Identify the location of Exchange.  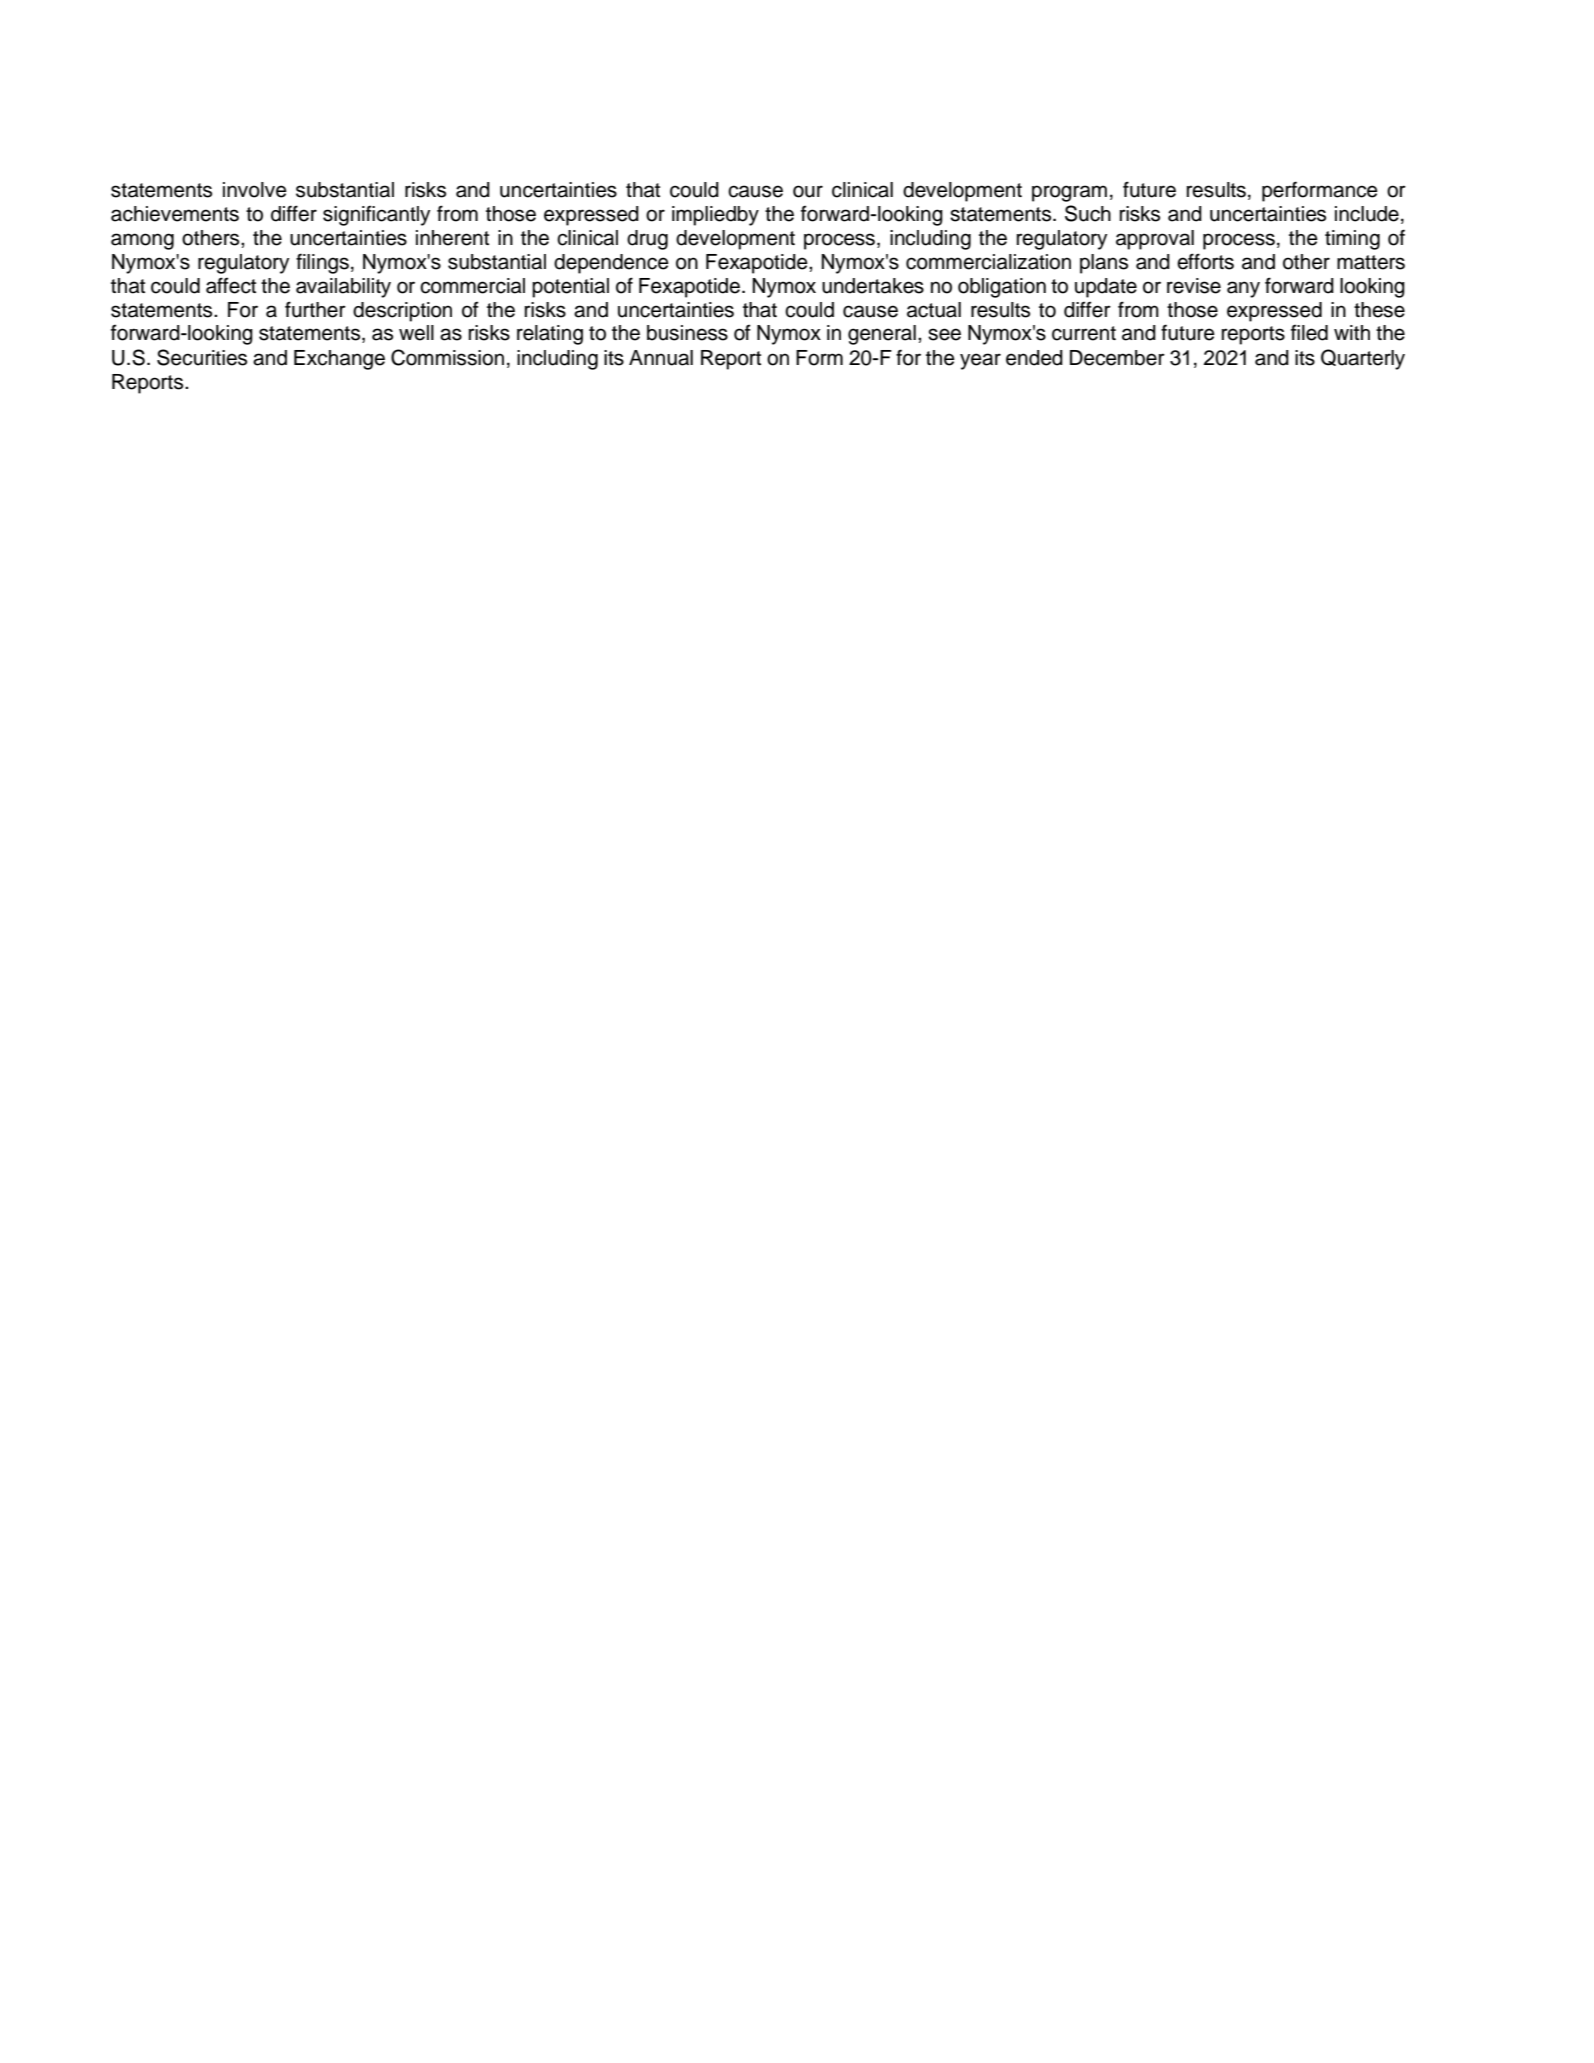
(339, 360).
